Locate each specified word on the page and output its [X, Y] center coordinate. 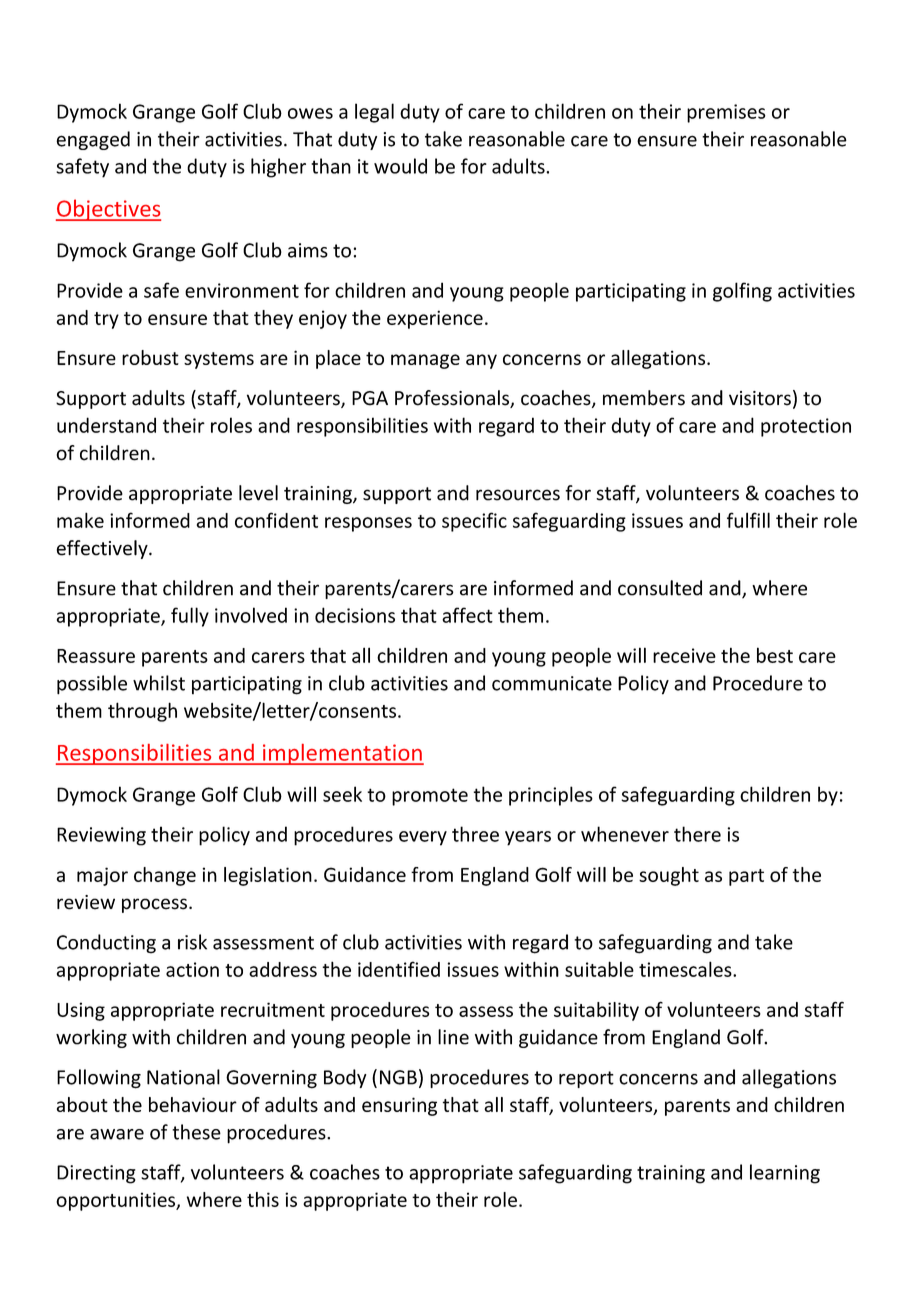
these [196, 1132]
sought [669, 876]
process [154, 905]
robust [150, 357]
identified [399, 969]
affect [467, 615]
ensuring [399, 1106]
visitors [760, 398]
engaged [93, 140]
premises [726, 113]
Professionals [453, 399]
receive [684, 655]
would [400, 166]
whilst [159, 683]
